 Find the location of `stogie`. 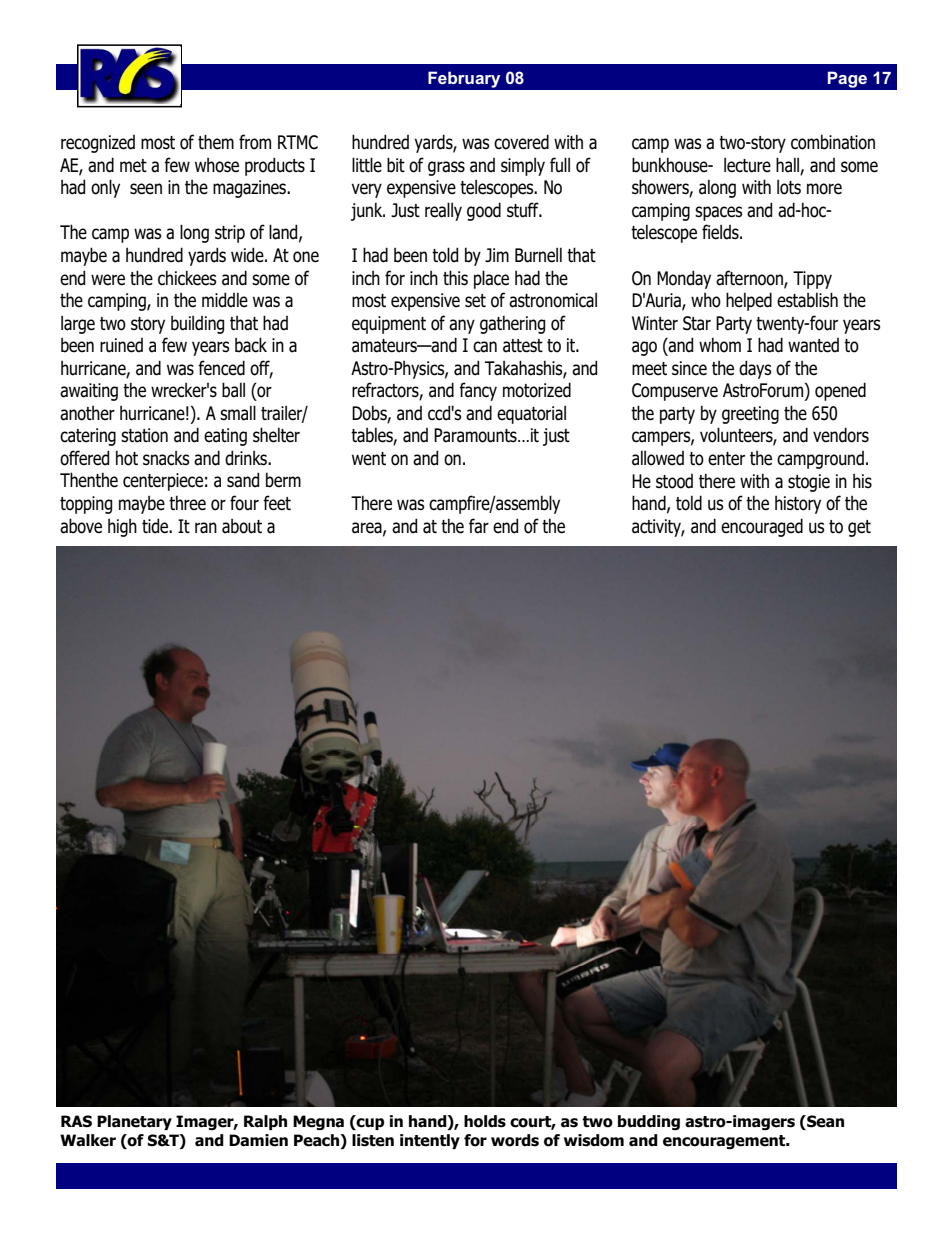

stogie is located at coordinates (809, 483).
